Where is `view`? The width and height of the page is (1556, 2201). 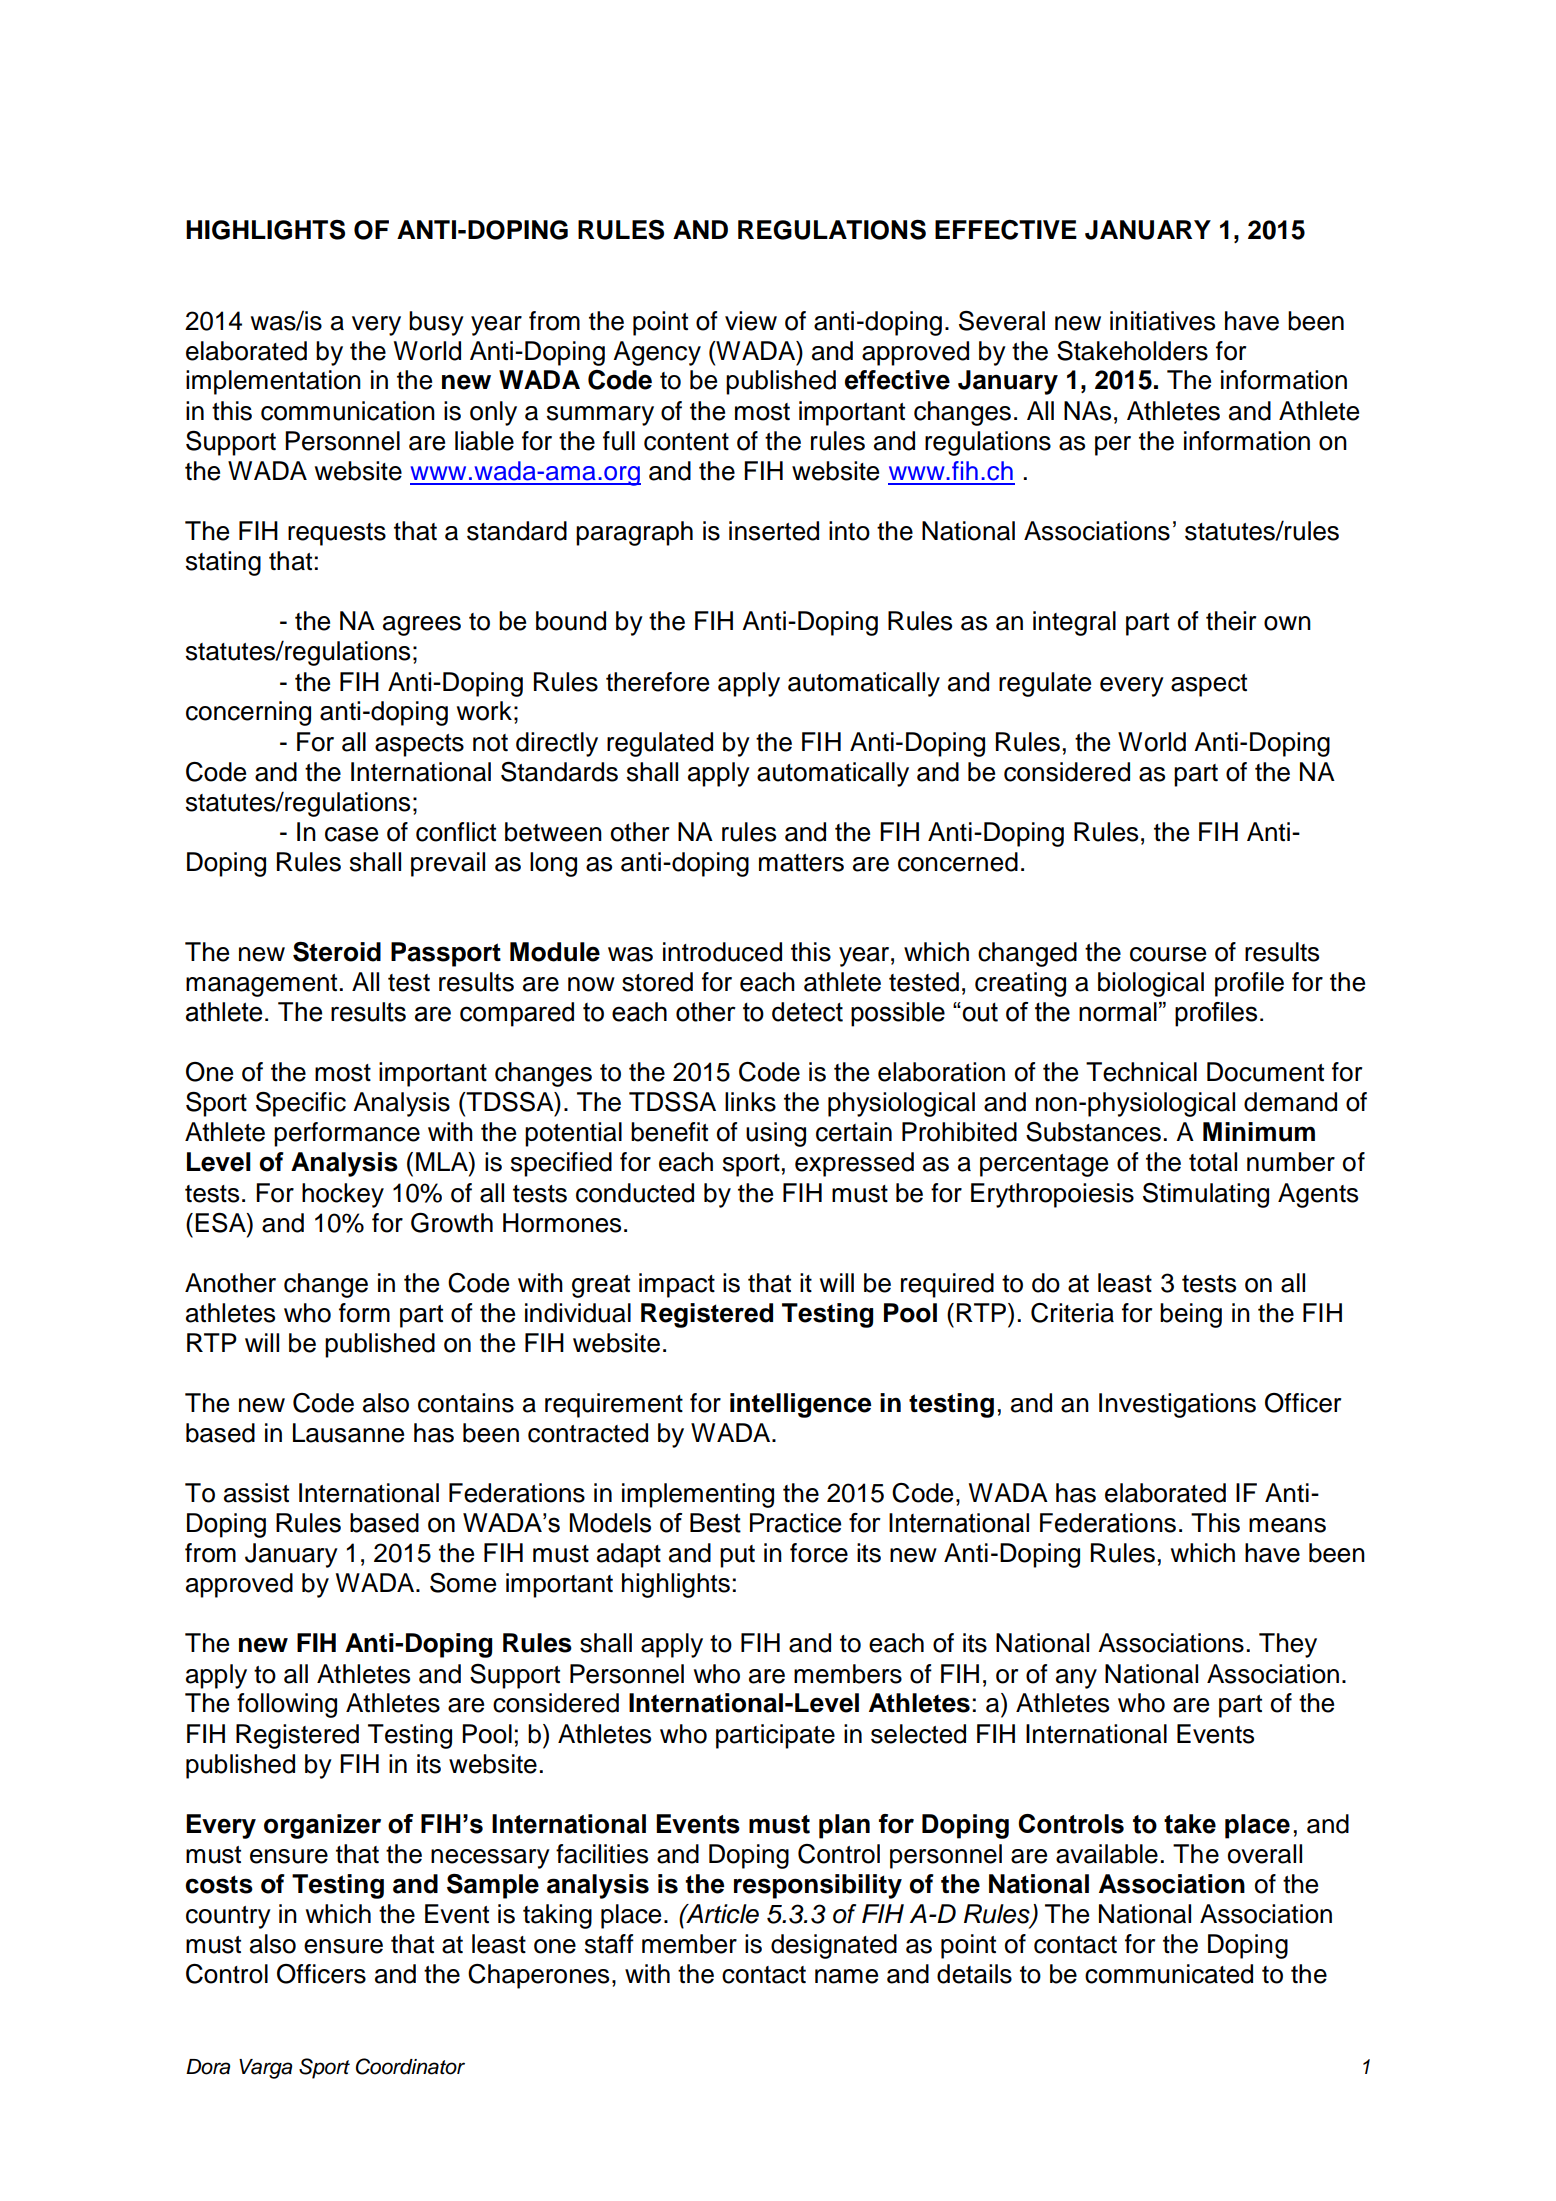 view is located at coordinates (751, 321).
